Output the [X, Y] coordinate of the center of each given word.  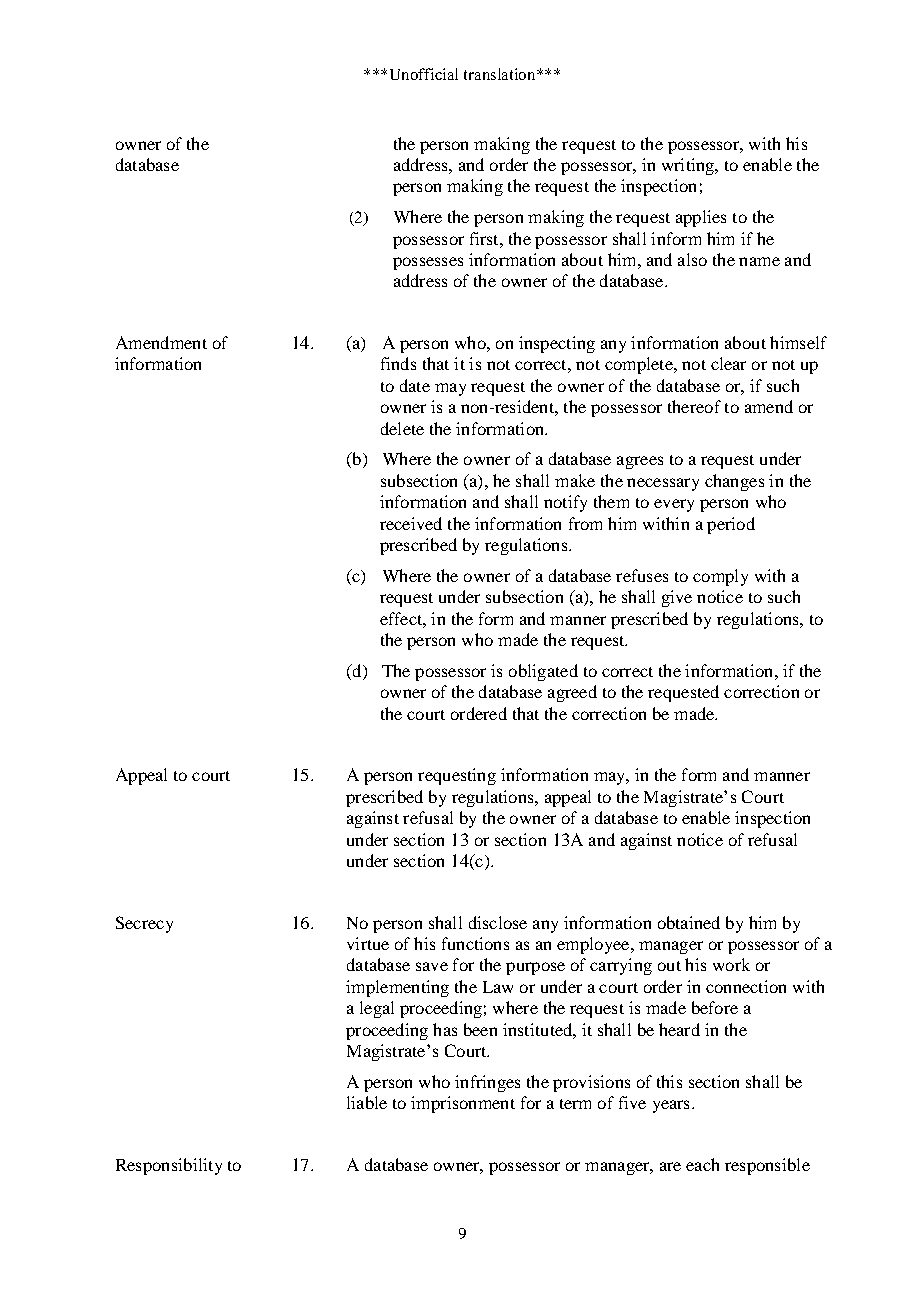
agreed [572, 693]
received [411, 523]
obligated [543, 672]
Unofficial [424, 74]
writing [689, 166]
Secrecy [144, 924]
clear [728, 363]
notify [565, 503]
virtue [368, 943]
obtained [689, 922]
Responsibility [169, 1166]
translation [501, 74]
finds [398, 363]
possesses [428, 263]
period [731, 525]
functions [475, 943]
